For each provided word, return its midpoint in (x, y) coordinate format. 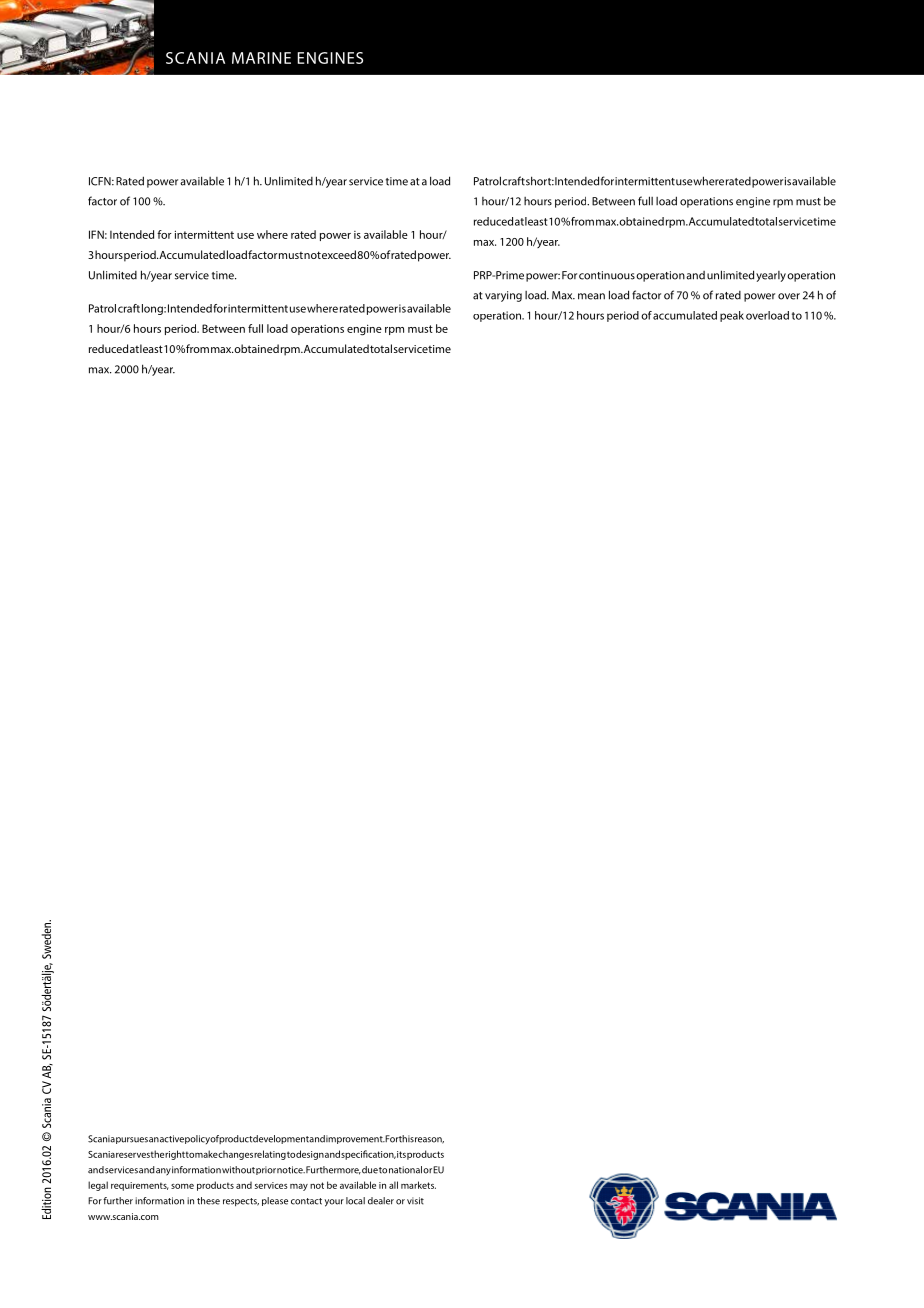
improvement (355, 1139)
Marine (261, 58)
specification (368, 1155)
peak (732, 316)
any (163, 1172)
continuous (607, 275)
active (172, 1139)
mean (591, 296)
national (405, 1170)
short (540, 181)
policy (198, 1139)
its (401, 1154)
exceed (339, 254)
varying (503, 296)
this (406, 1139)
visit (415, 1201)
